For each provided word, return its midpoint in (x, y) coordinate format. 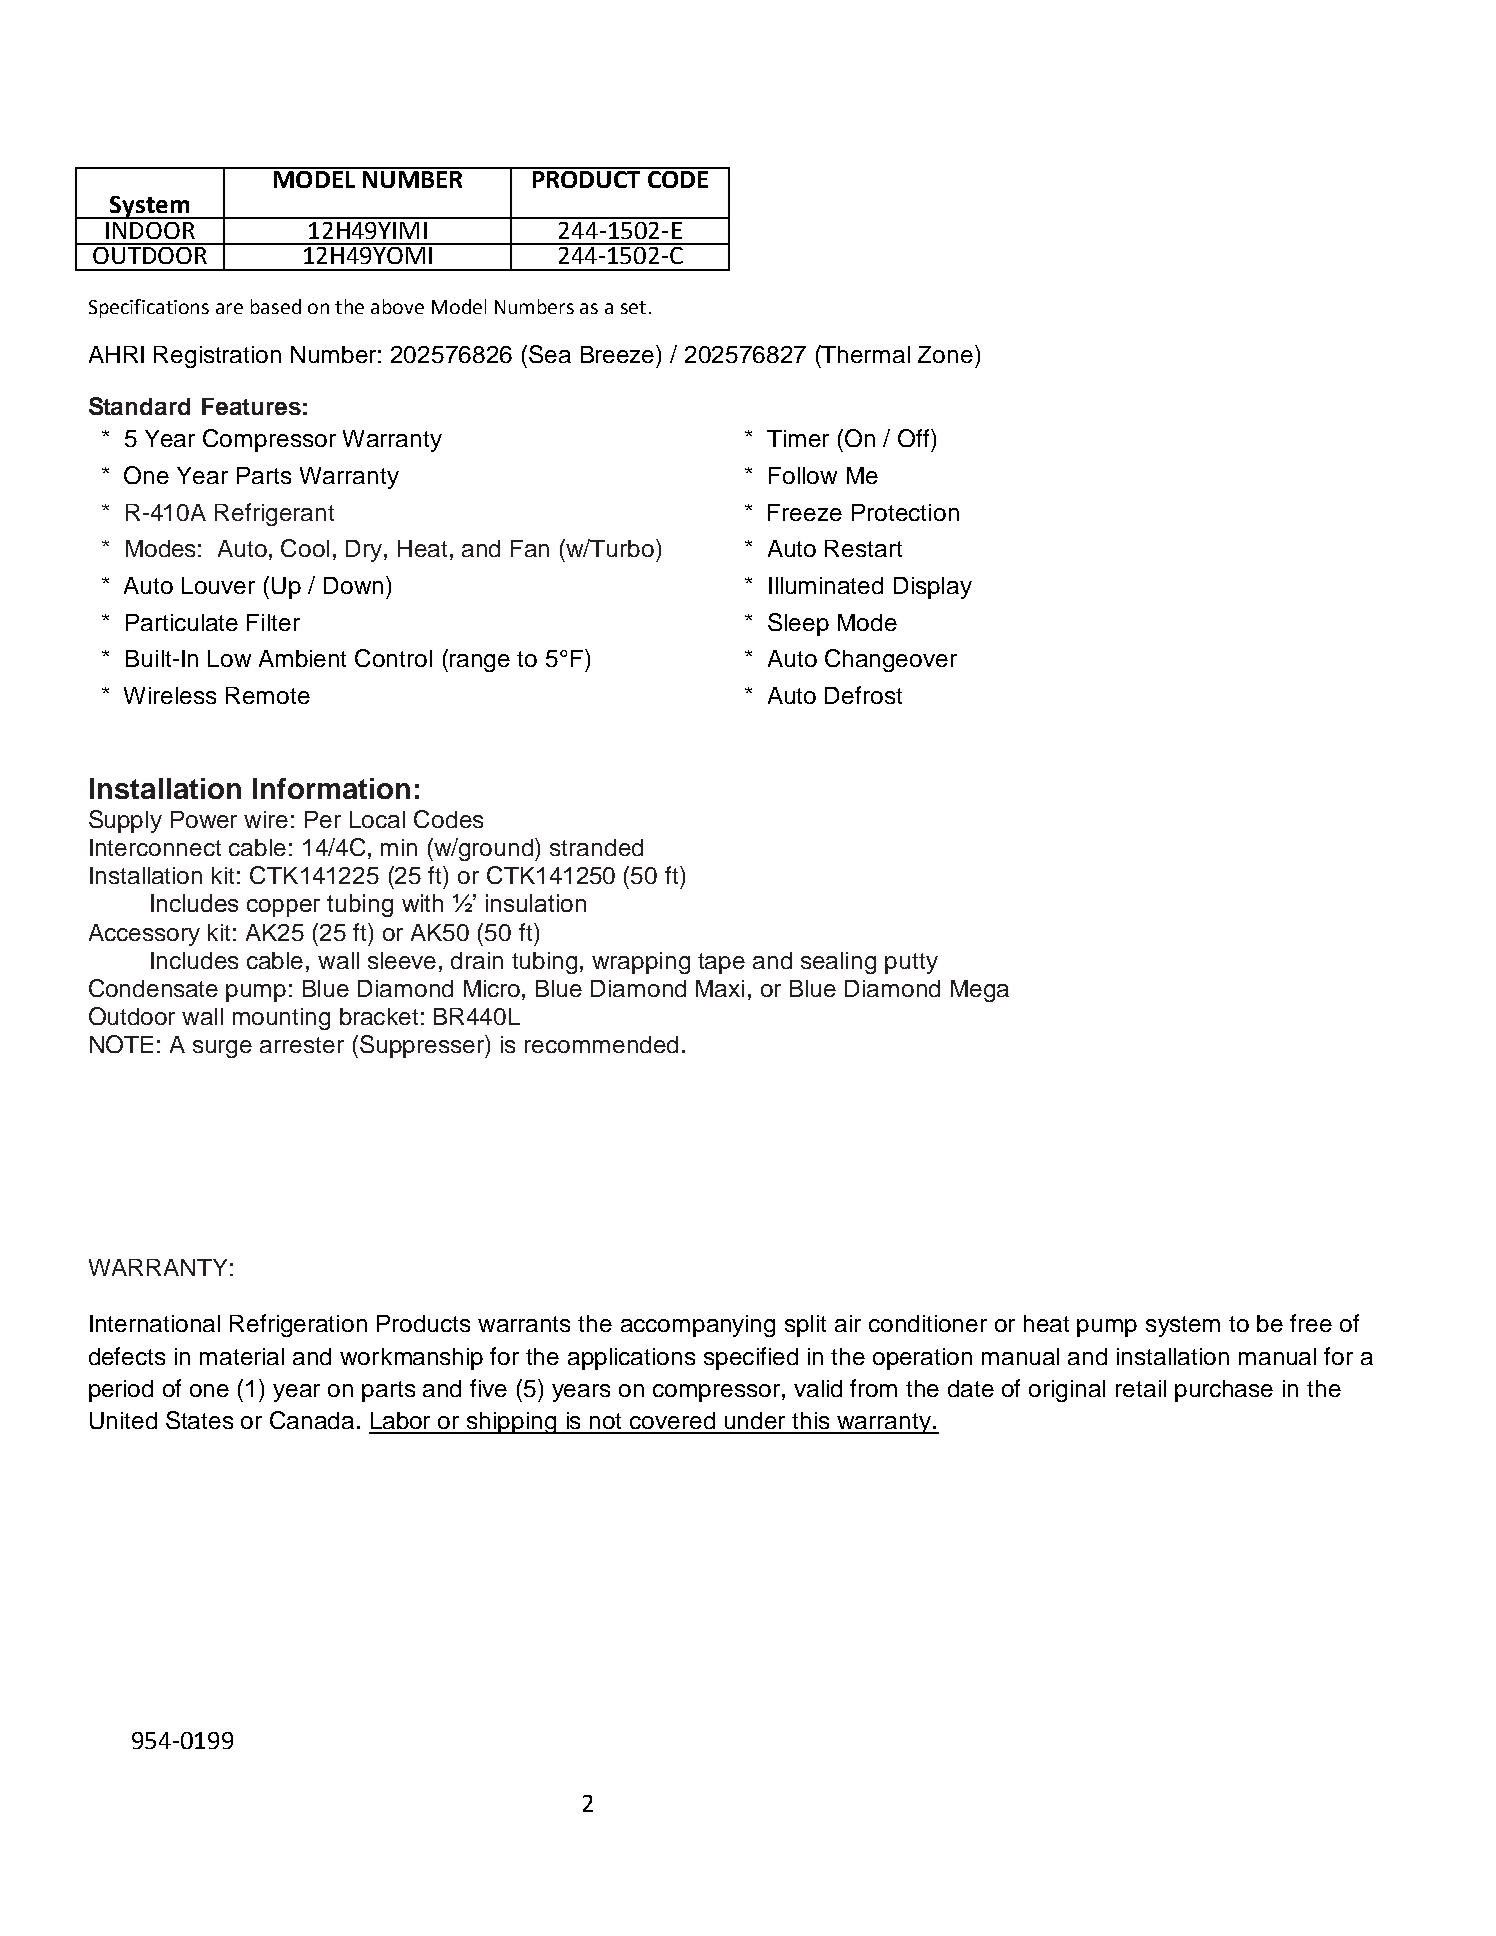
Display (933, 588)
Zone (945, 354)
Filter (273, 622)
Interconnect (155, 847)
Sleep (798, 624)
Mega (980, 991)
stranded (596, 847)
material (242, 1356)
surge (222, 1049)
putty (911, 963)
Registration (217, 357)
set (633, 307)
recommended (601, 1044)
